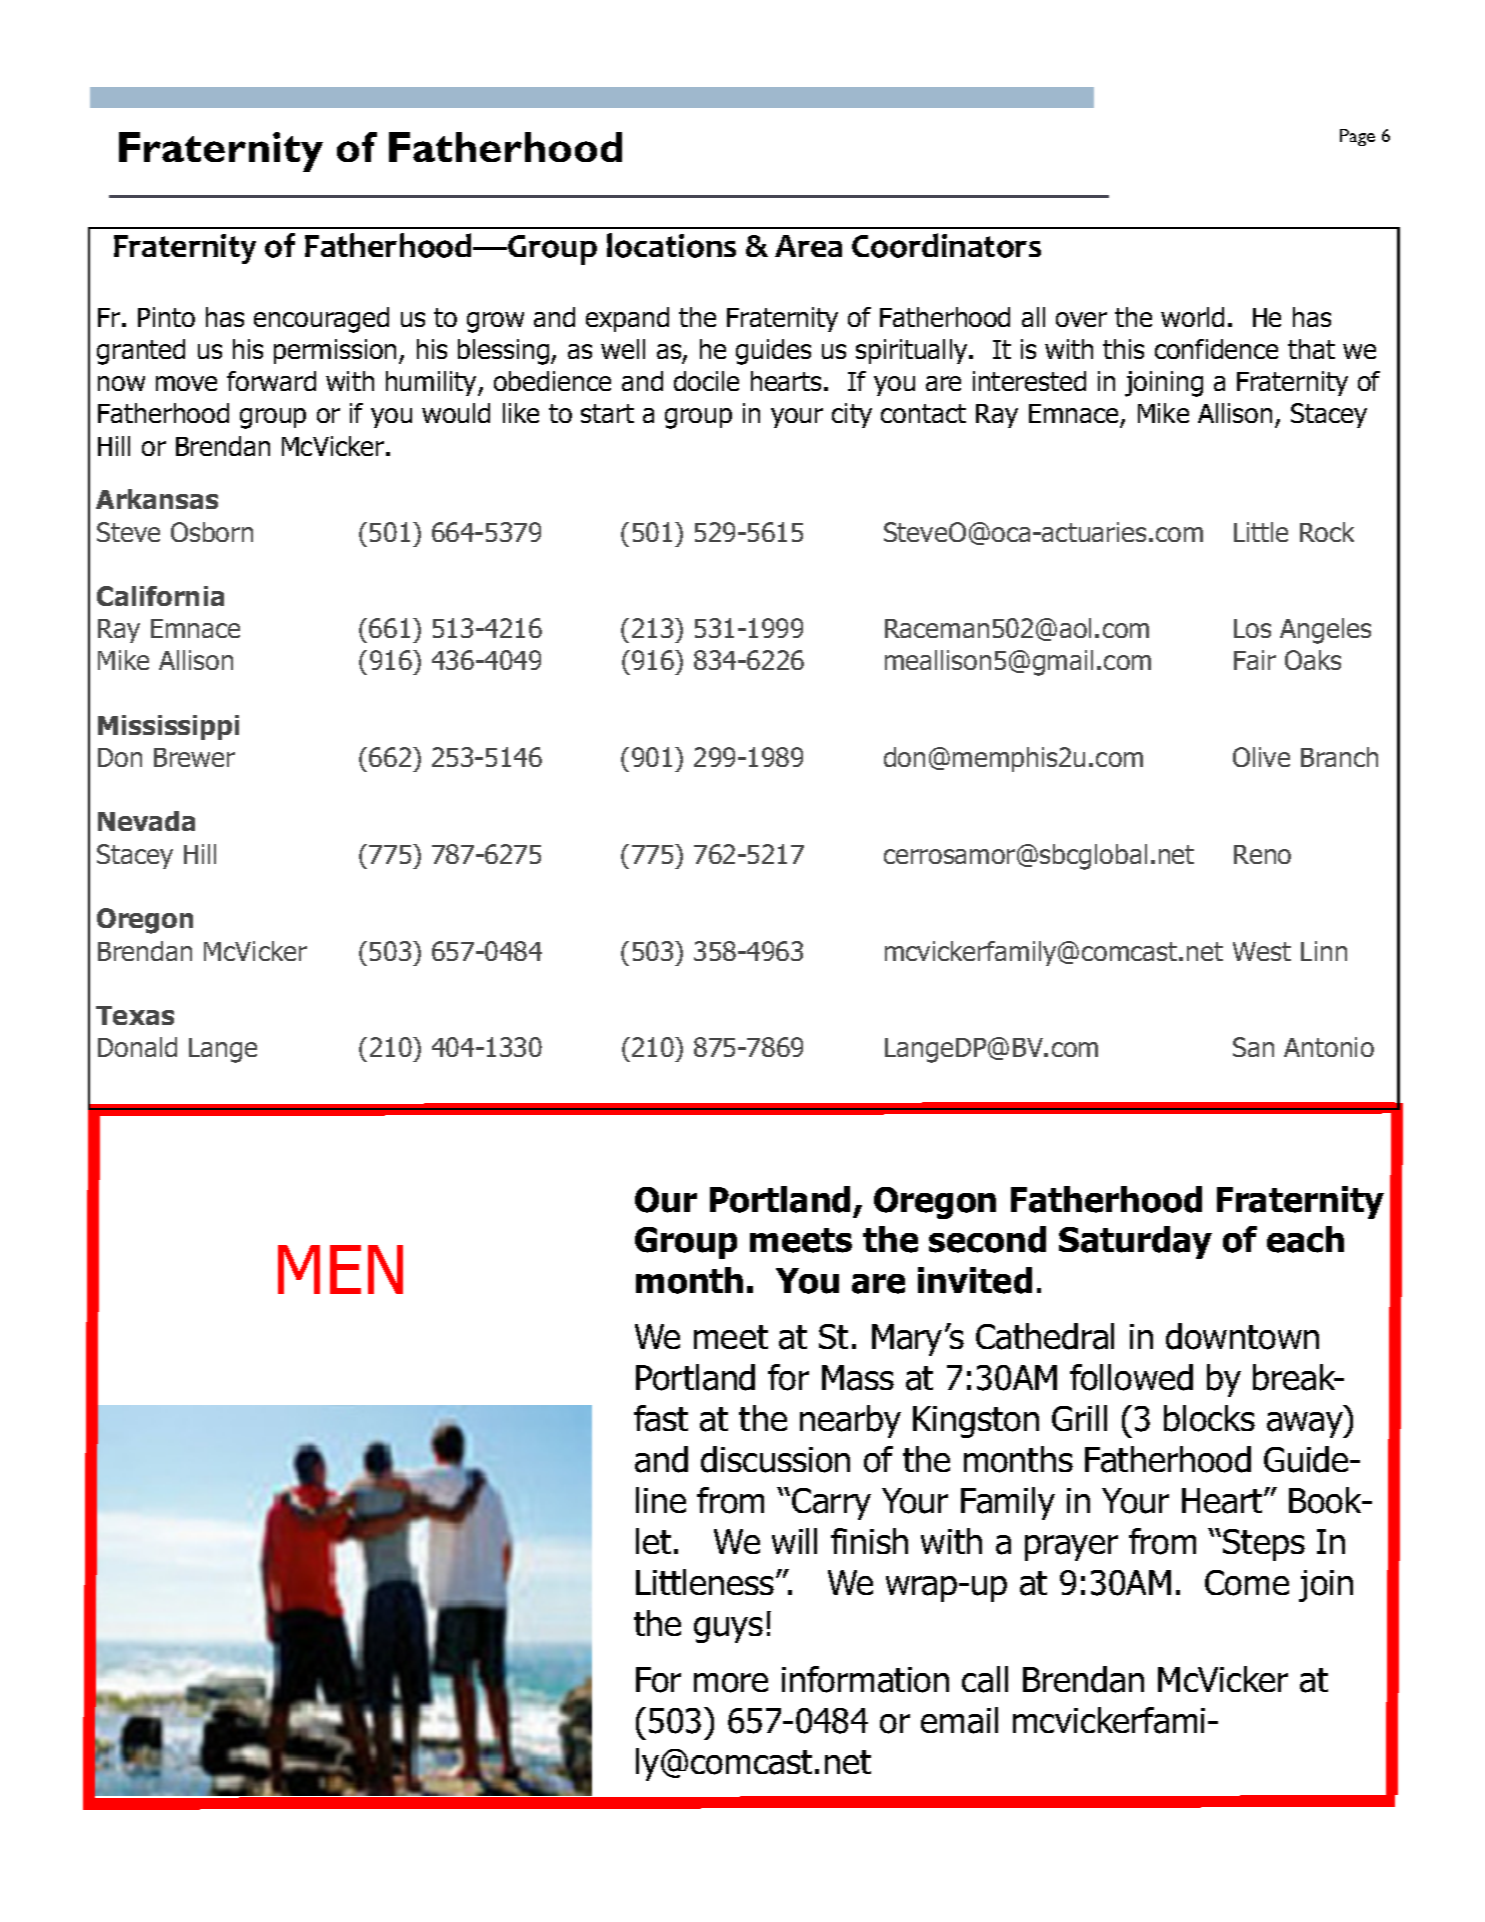 This screenshot has height=1922, width=1485. Describe the element at coordinates (321, 320) in the screenshot. I see `encouraged` at that location.
